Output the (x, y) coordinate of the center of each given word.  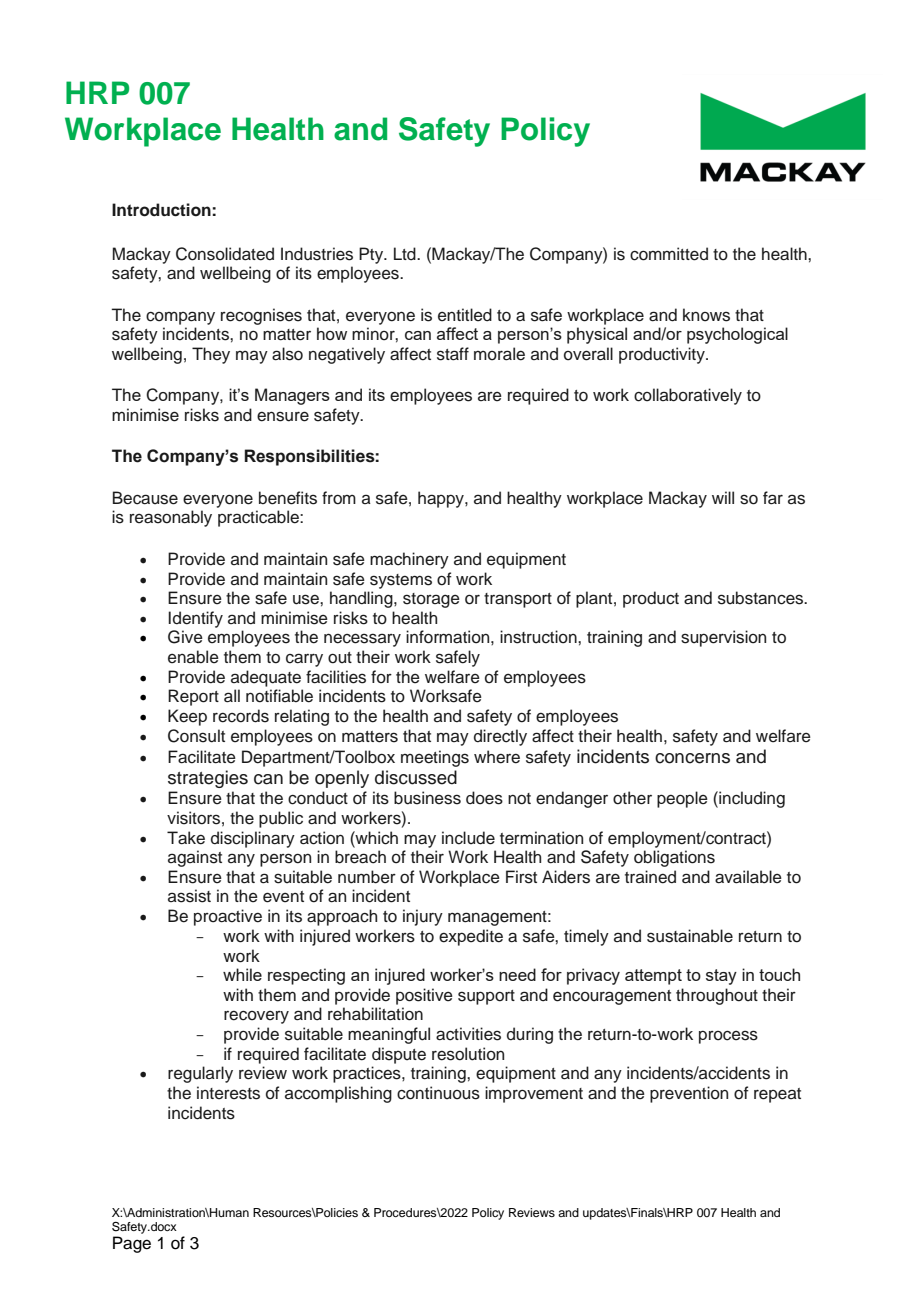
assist (189, 896)
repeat (777, 1095)
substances (762, 598)
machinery (409, 560)
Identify (195, 619)
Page (132, 1244)
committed (669, 254)
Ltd (406, 254)
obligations (674, 858)
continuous (438, 1093)
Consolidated (225, 254)
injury (423, 917)
